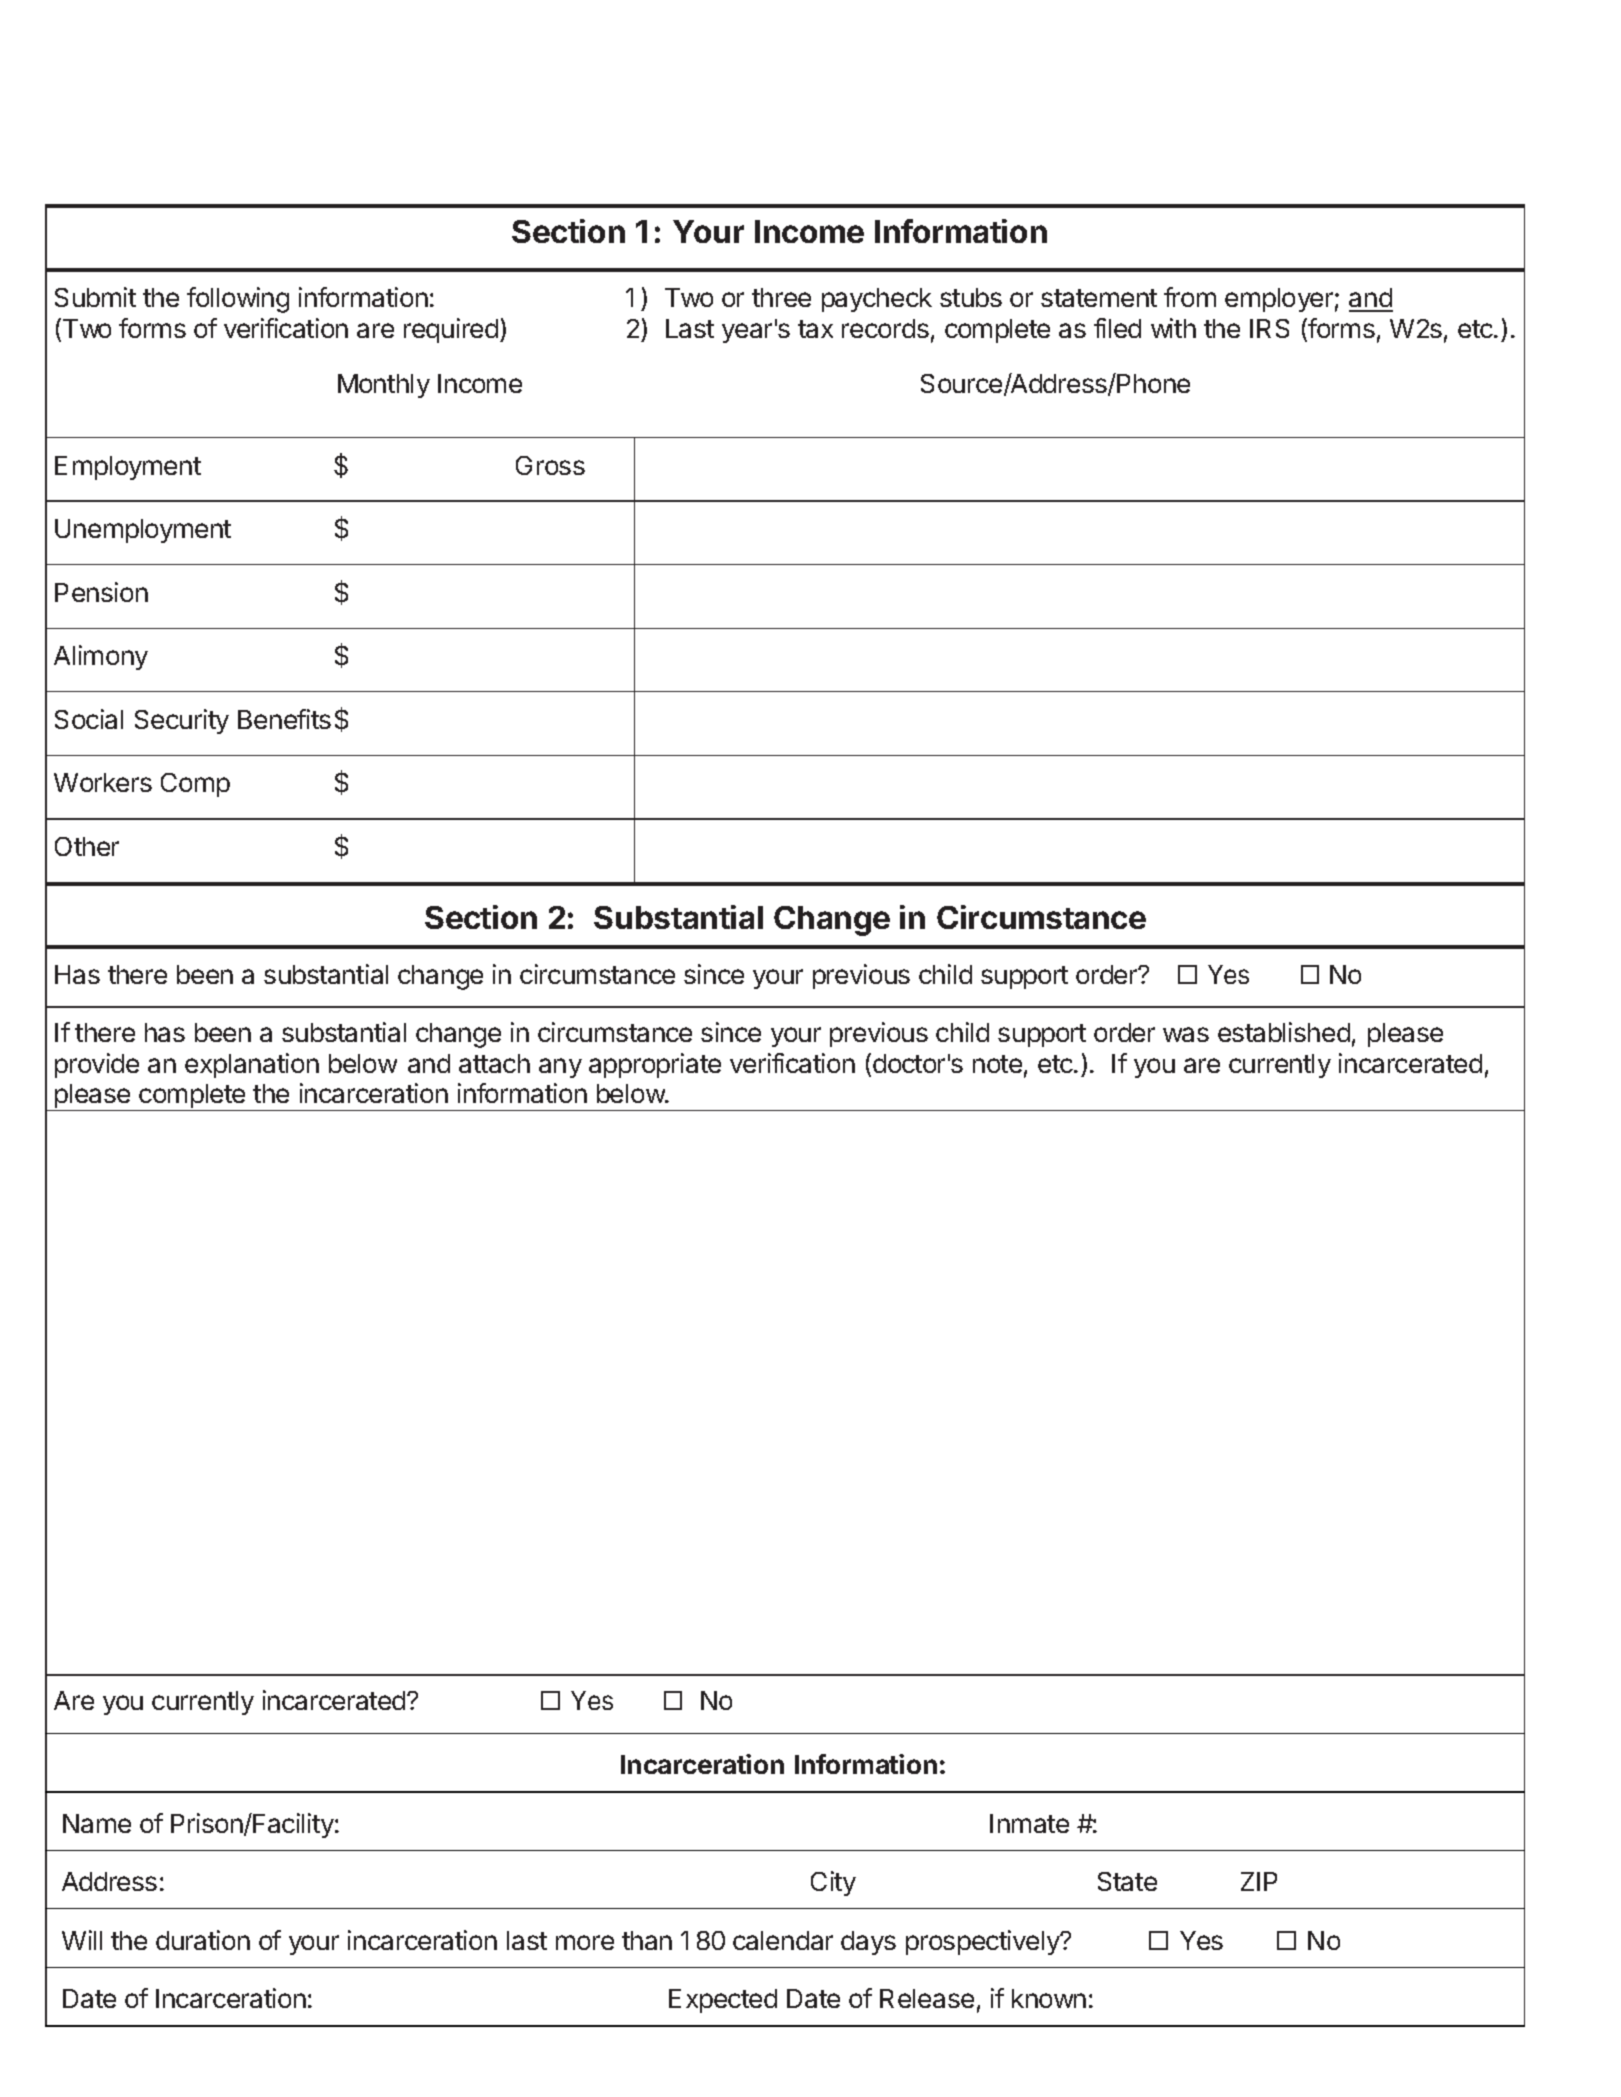 Image resolution: width=1621 pixels, height=2097 pixels. What do you see at coordinates (203, 1940) in the document?
I see `duration` at bounding box center [203, 1940].
